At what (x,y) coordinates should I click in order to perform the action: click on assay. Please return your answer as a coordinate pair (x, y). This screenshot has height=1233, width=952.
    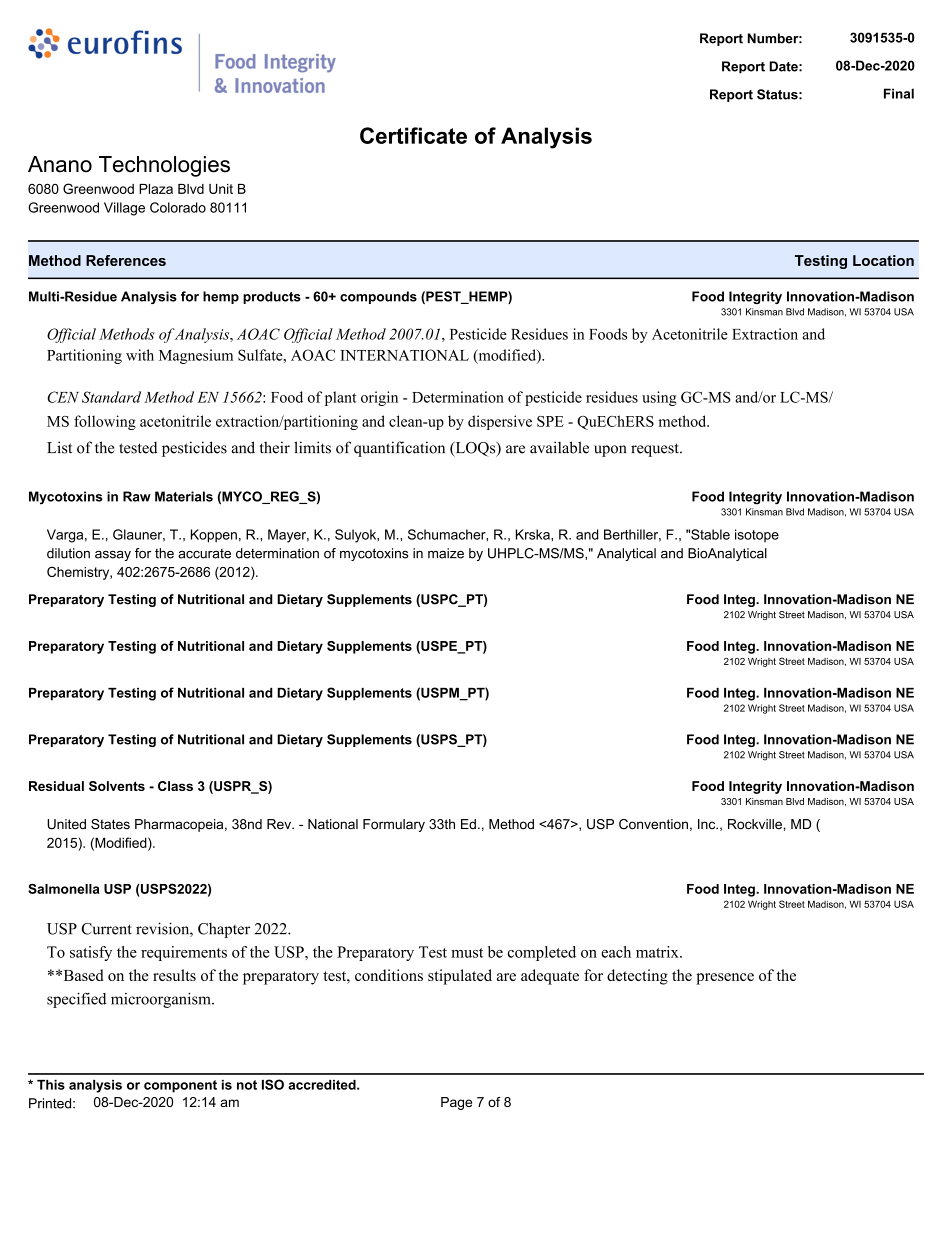
    Looking at the image, I should click on (113, 556).
